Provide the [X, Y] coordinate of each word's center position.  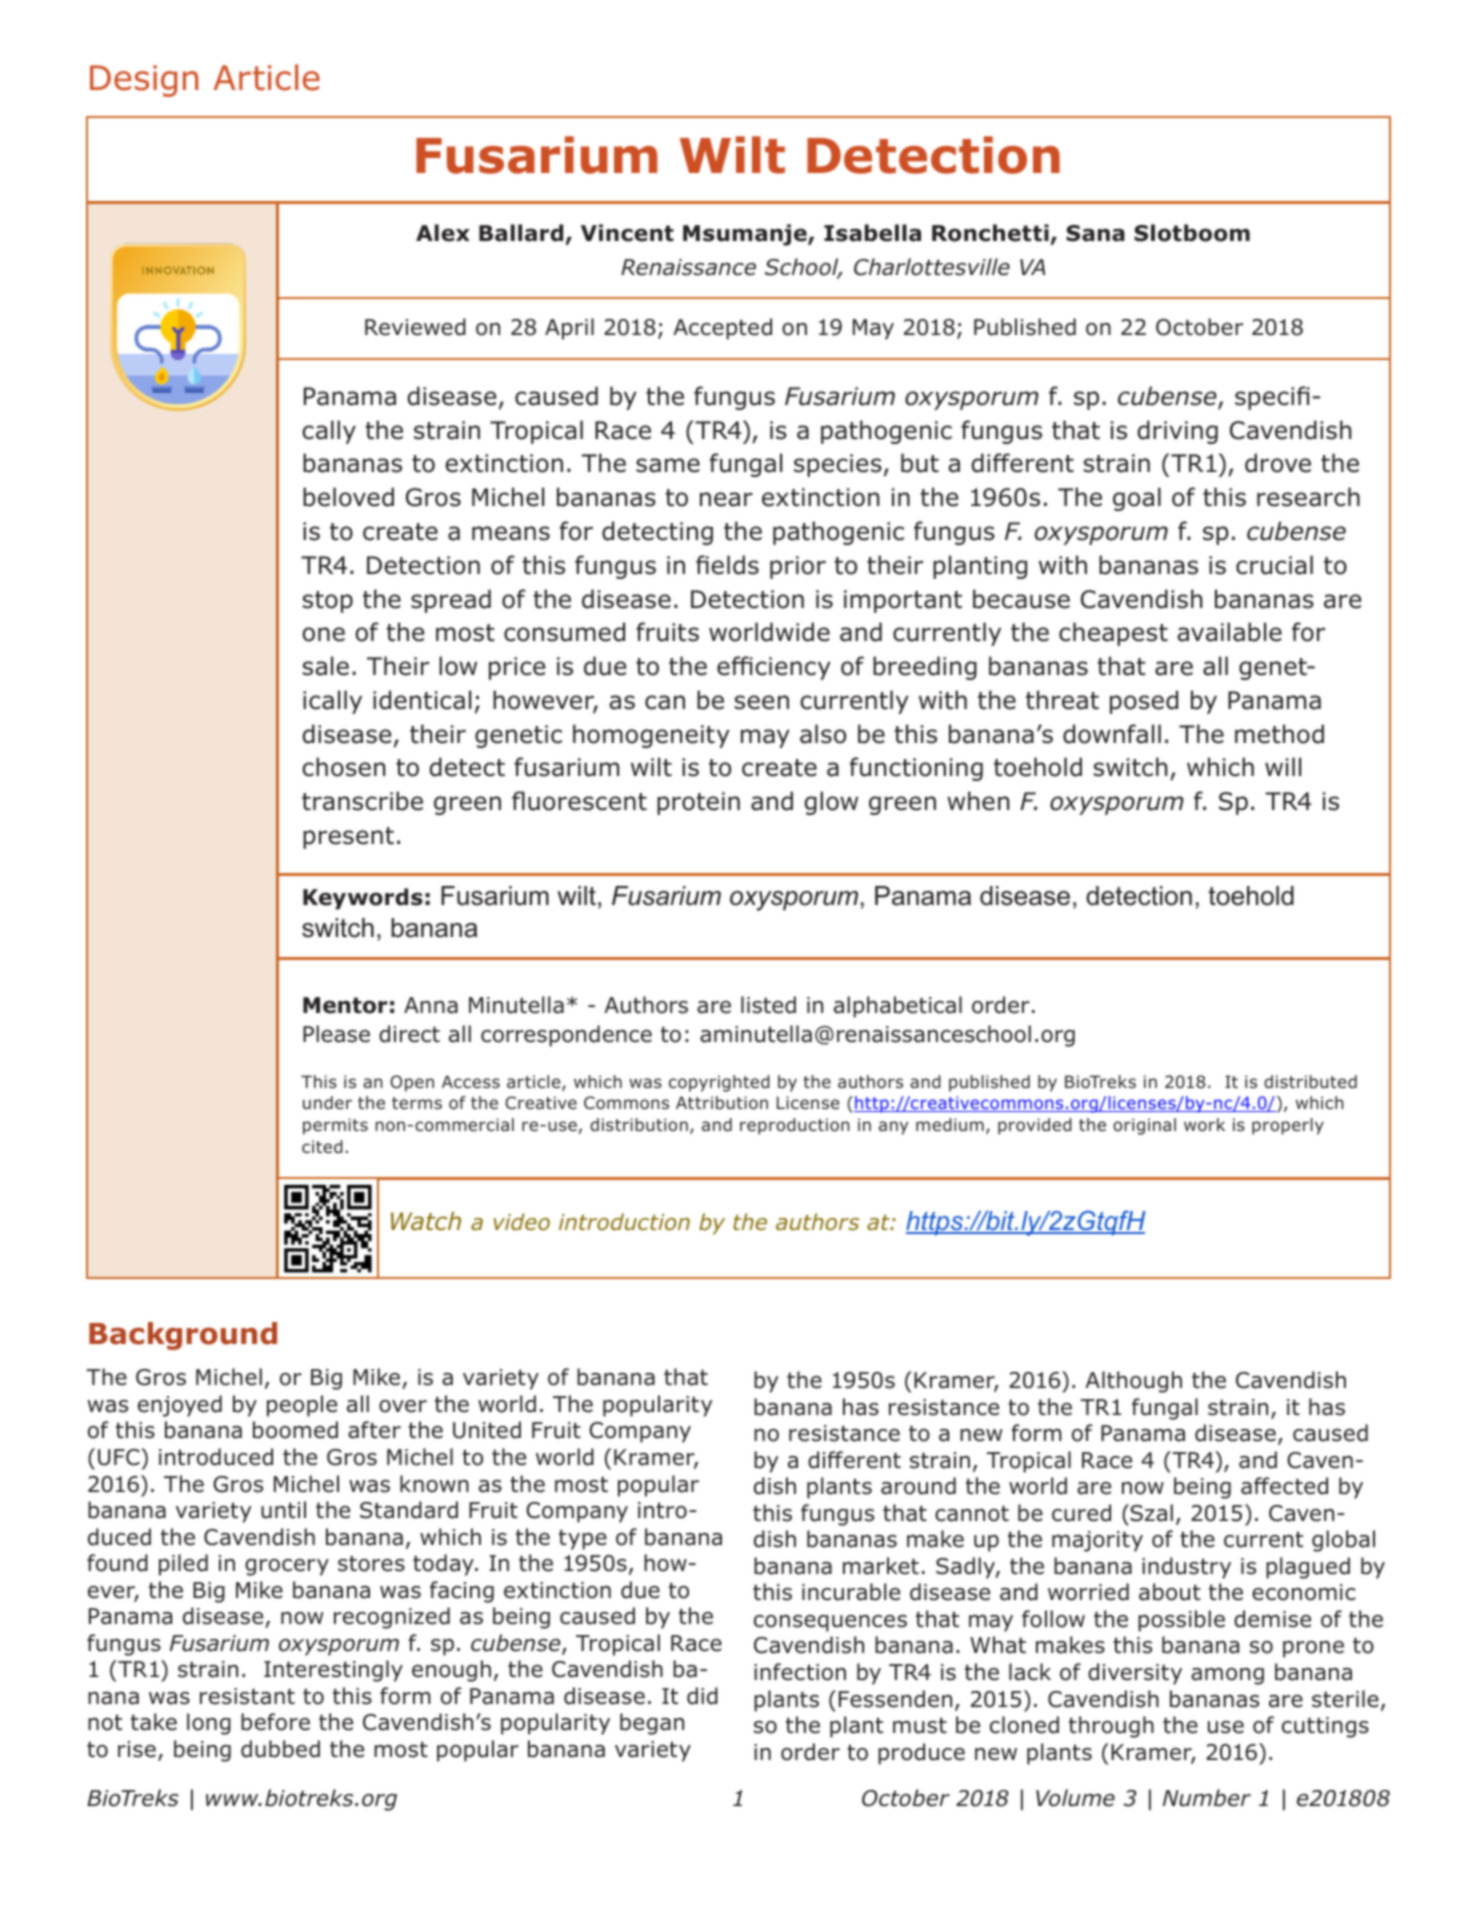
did [702, 1696]
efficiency [774, 668]
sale [326, 666]
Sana [1095, 233]
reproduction [795, 1126]
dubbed [280, 1749]
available [1229, 632]
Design [144, 81]
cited [322, 1147]
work [1204, 1125]
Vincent [627, 233]
